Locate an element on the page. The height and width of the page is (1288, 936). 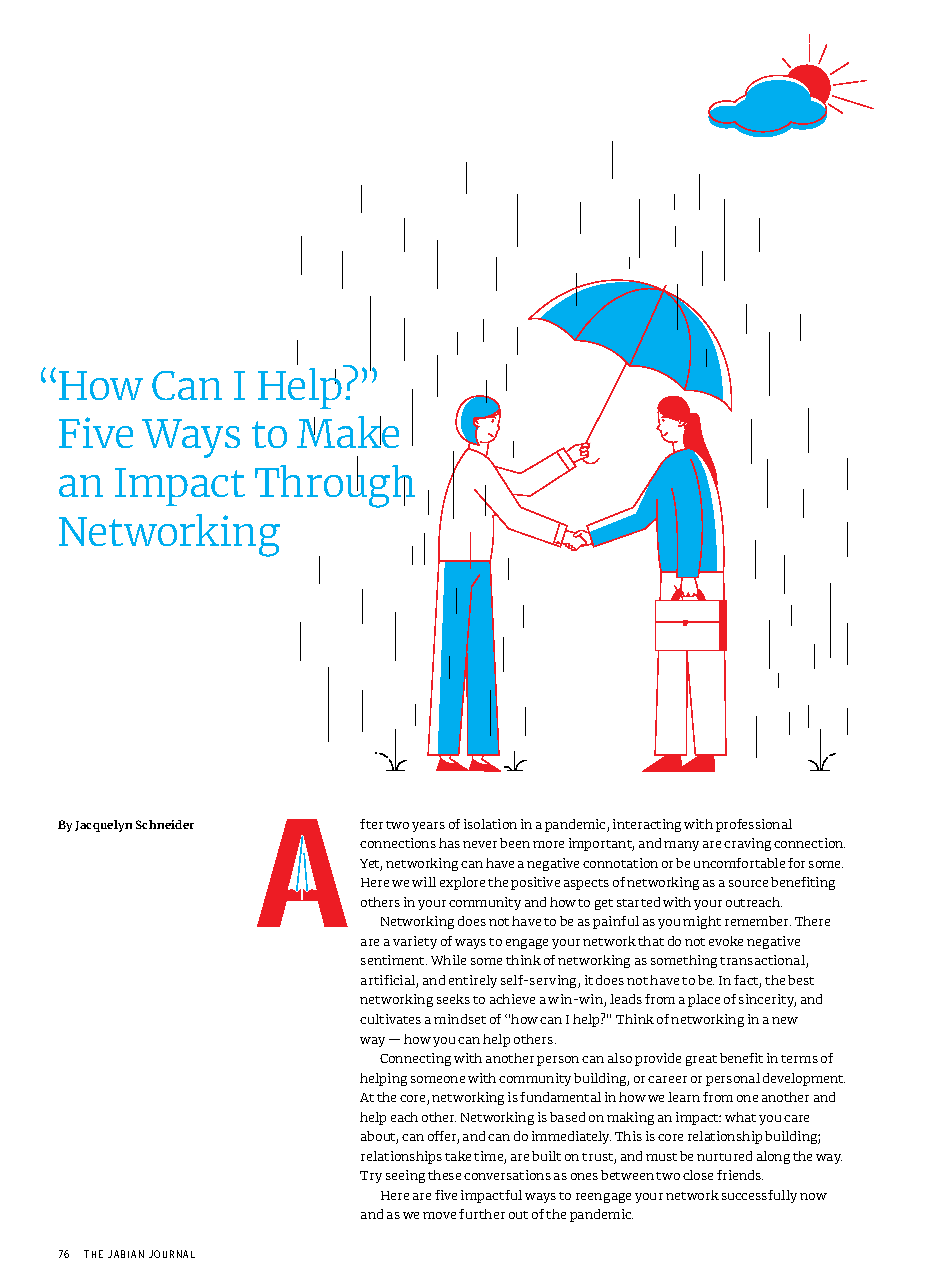
professional is located at coordinates (754, 825).
